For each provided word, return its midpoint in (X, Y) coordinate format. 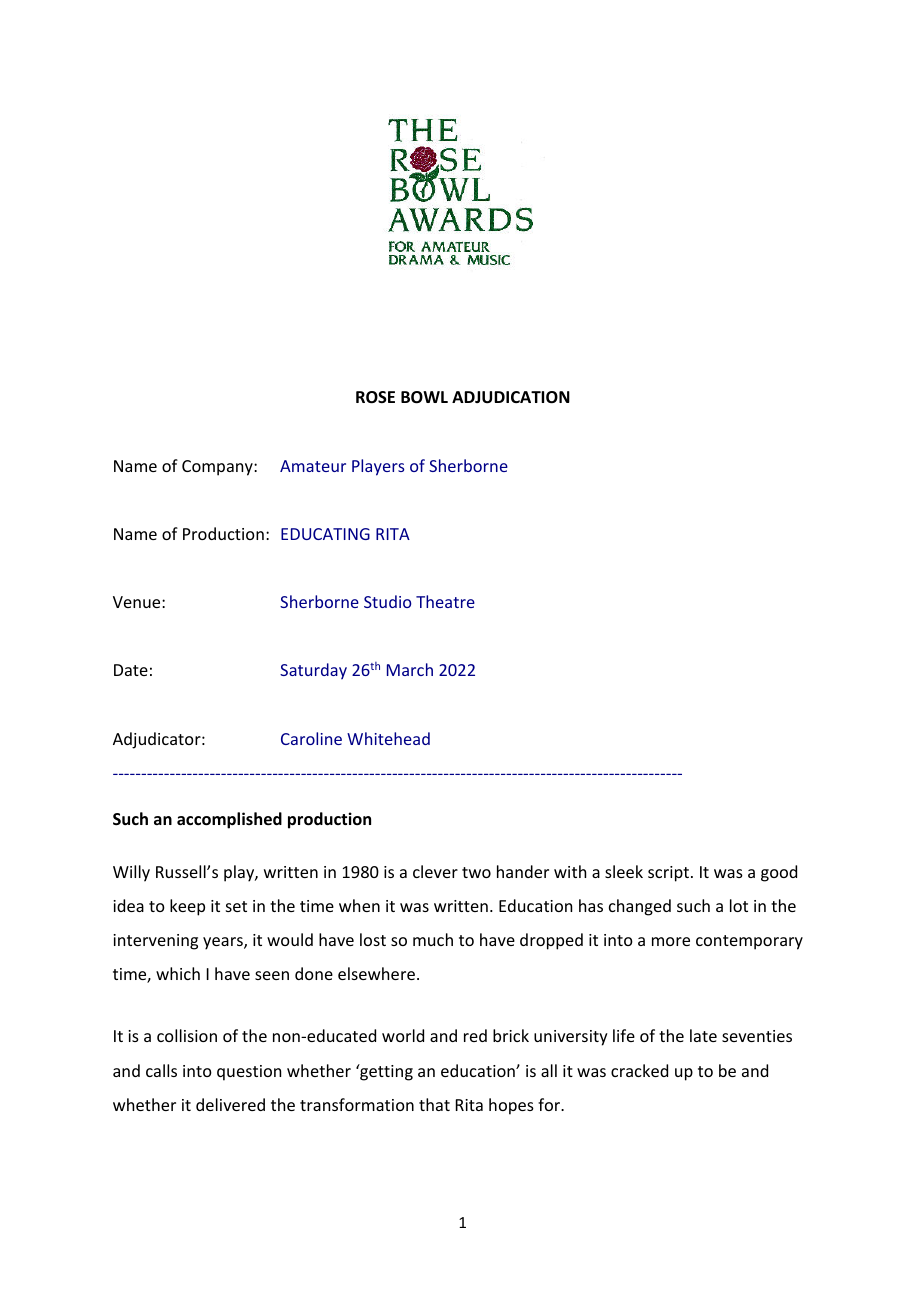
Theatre (445, 601)
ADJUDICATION (511, 397)
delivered (230, 1104)
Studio (387, 601)
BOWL (424, 397)
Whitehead (388, 738)
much (433, 939)
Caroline (311, 738)
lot (739, 905)
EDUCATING (325, 534)
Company (218, 468)
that (434, 1104)
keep (187, 907)
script (668, 874)
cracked (639, 1070)
